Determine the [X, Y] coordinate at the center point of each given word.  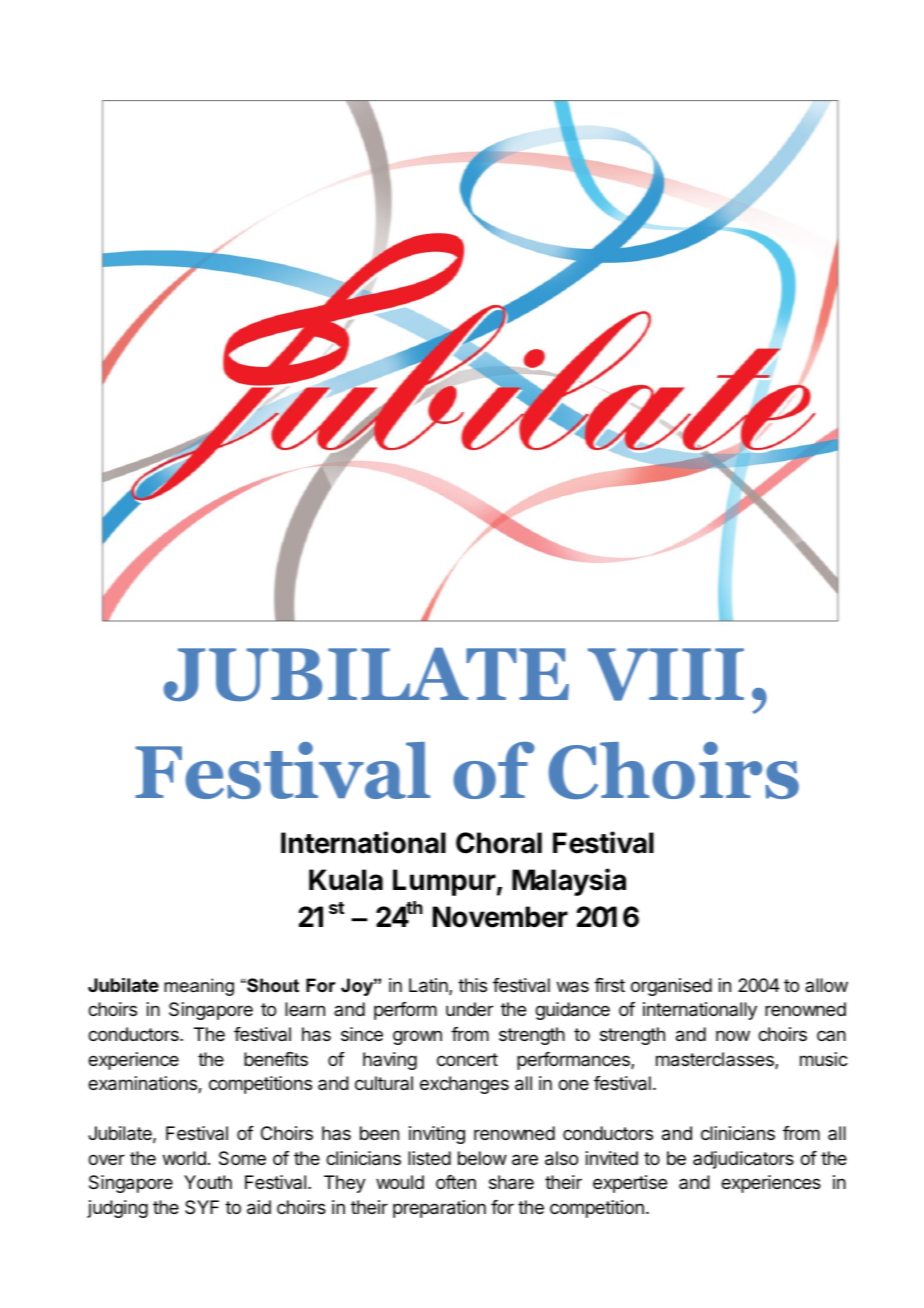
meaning [199, 987]
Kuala [346, 880]
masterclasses [716, 1060]
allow [826, 985]
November [500, 917]
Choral [499, 843]
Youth [208, 1182]
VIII [666, 674]
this [472, 985]
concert [467, 1059]
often [456, 1182]
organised [671, 987]
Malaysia [569, 882]
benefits [276, 1059]
